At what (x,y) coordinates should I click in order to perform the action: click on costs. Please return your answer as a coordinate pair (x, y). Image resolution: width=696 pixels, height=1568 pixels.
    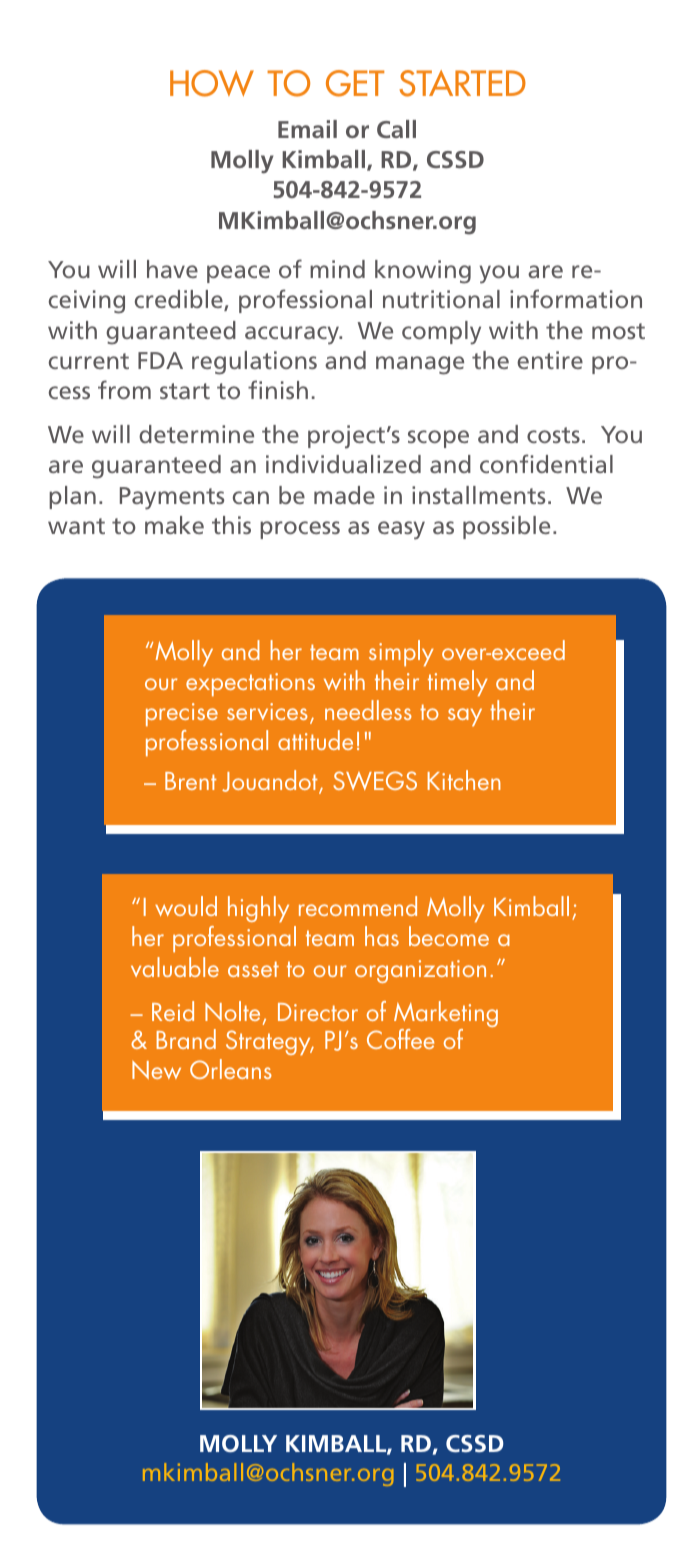
    Looking at the image, I should click on (553, 435).
